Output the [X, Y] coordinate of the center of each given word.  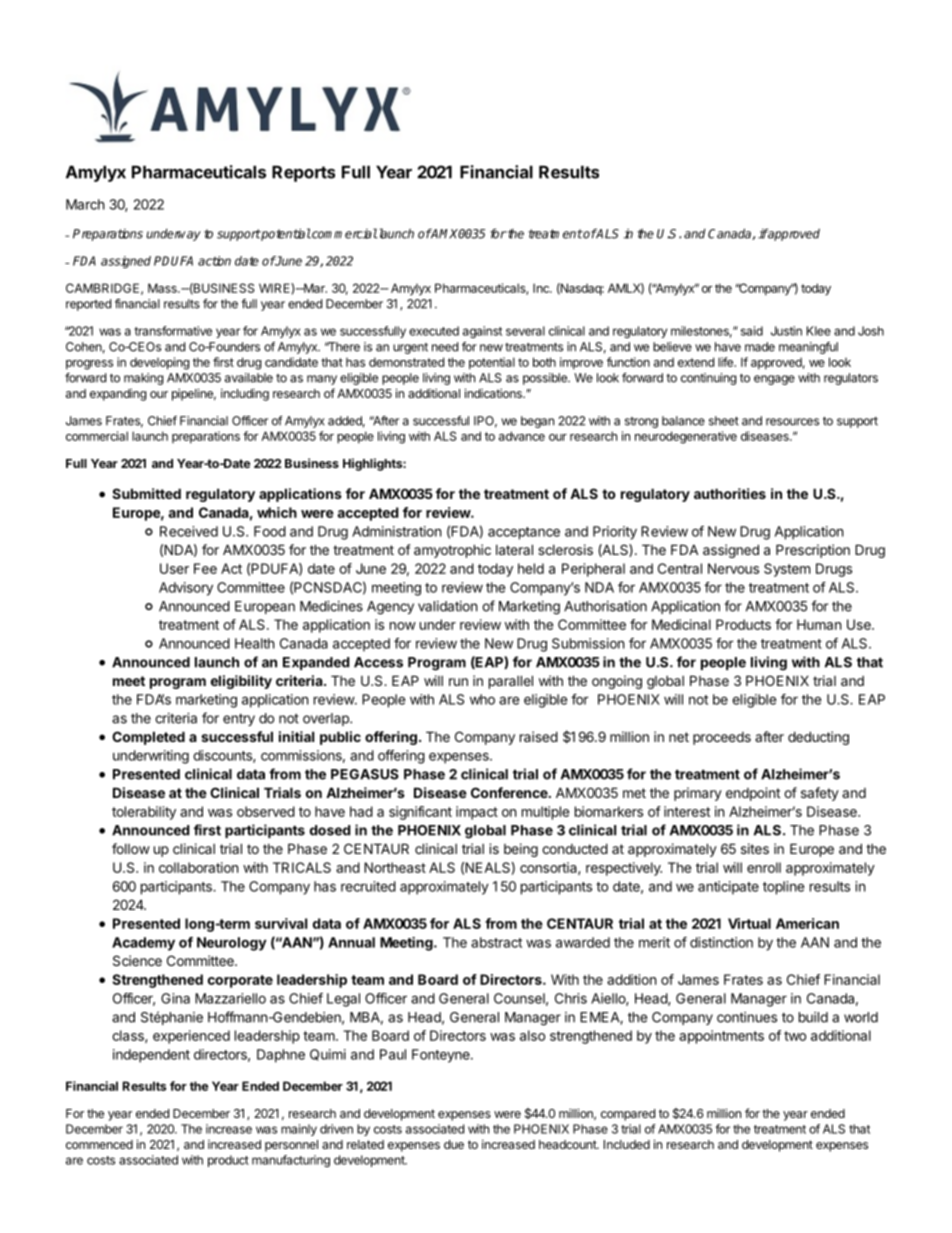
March [85, 204]
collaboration [198, 867]
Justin [786, 331]
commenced [99, 1144]
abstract [496, 942]
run [458, 682]
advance [522, 436]
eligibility [241, 682]
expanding [118, 394]
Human [819, 624]
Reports [303, 173]
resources [792, 422]
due [454, 1144]
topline [784, 888]
